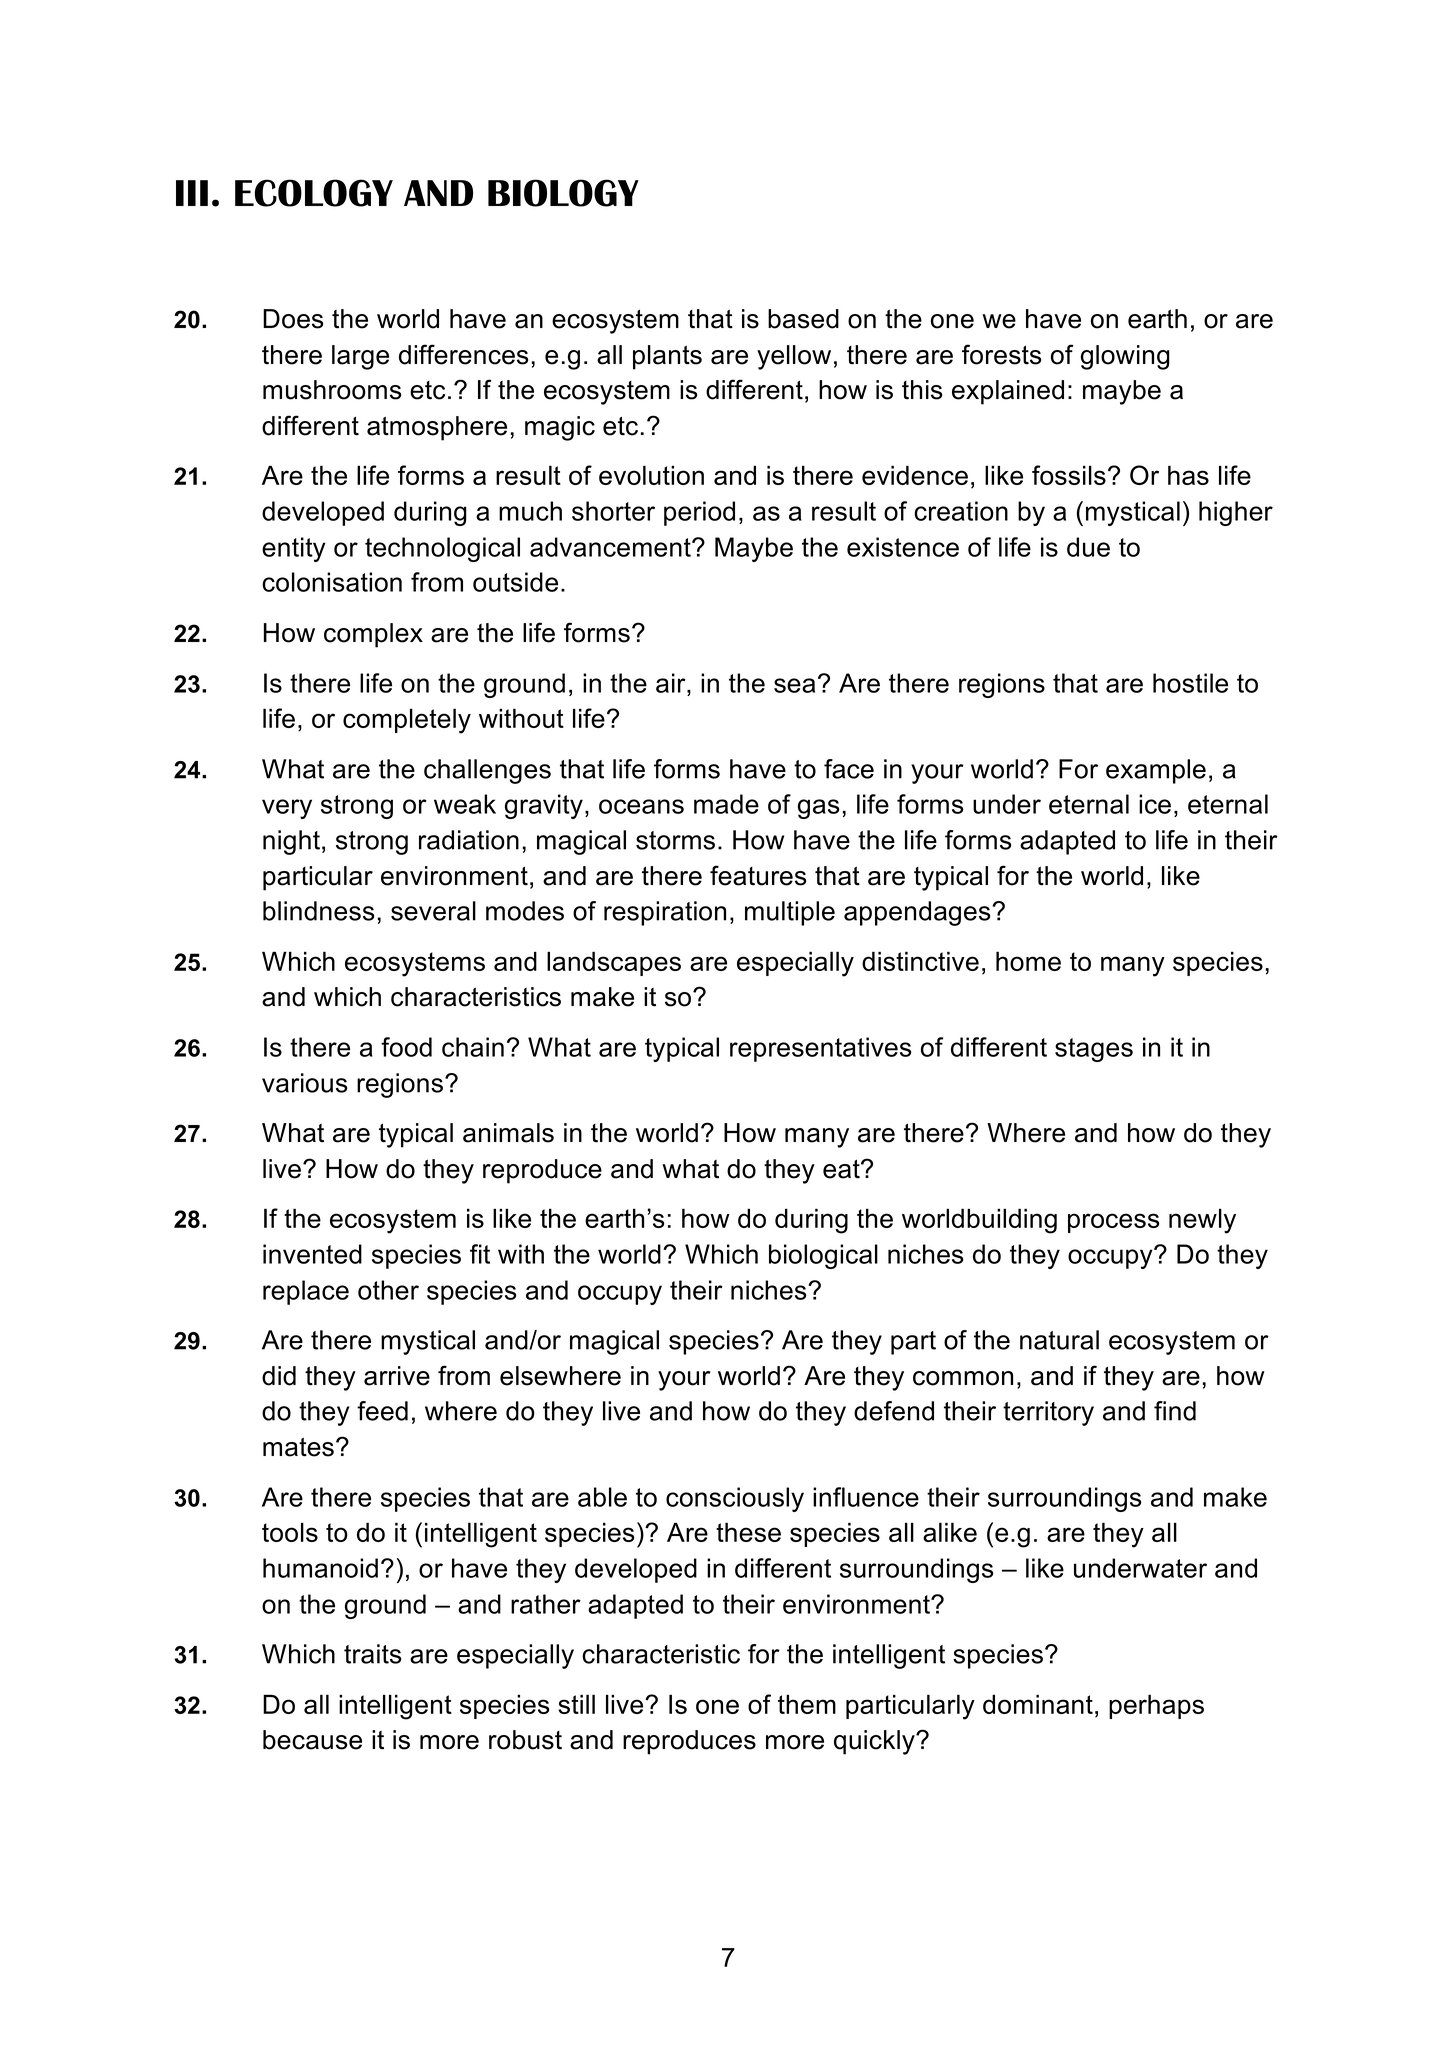 The height and width of the page is (2059, 1455). I want to click on respiration, so click(665, 913).
